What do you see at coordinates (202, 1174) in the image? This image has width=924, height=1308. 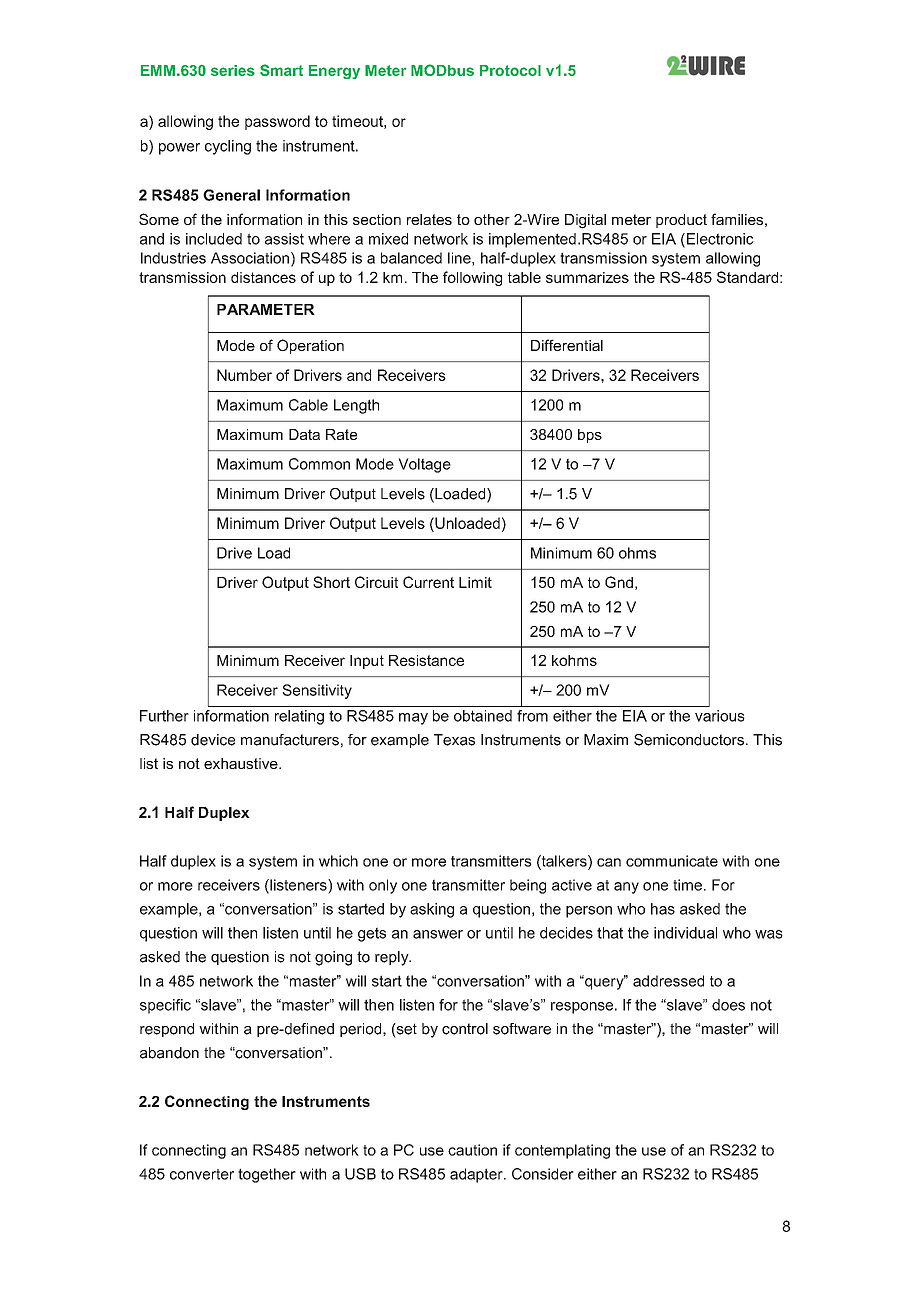 I see `converter` at bounding box center [202, 1174].
